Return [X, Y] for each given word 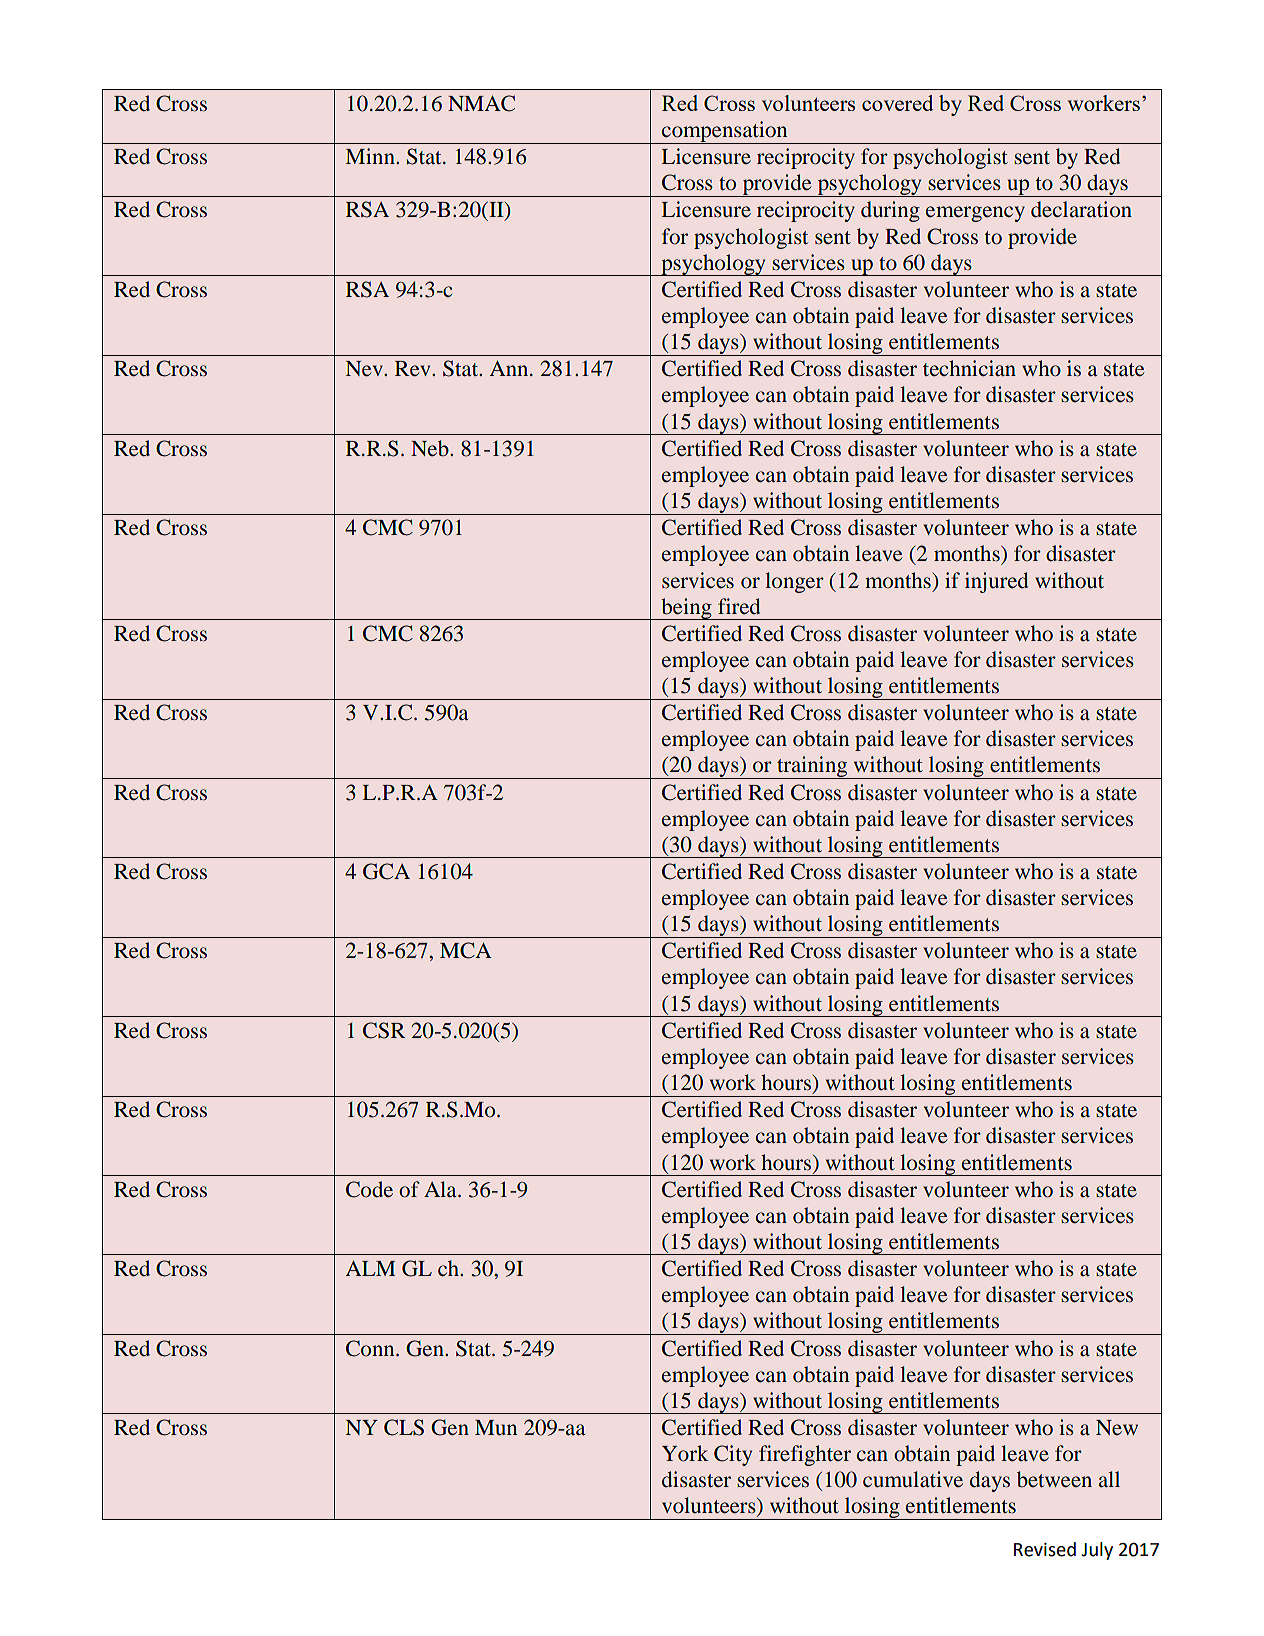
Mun [496, 1428]
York [685, 1453]
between [1054, 1479]
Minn [371, 156]
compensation [725, 132]
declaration [1081, 209]
